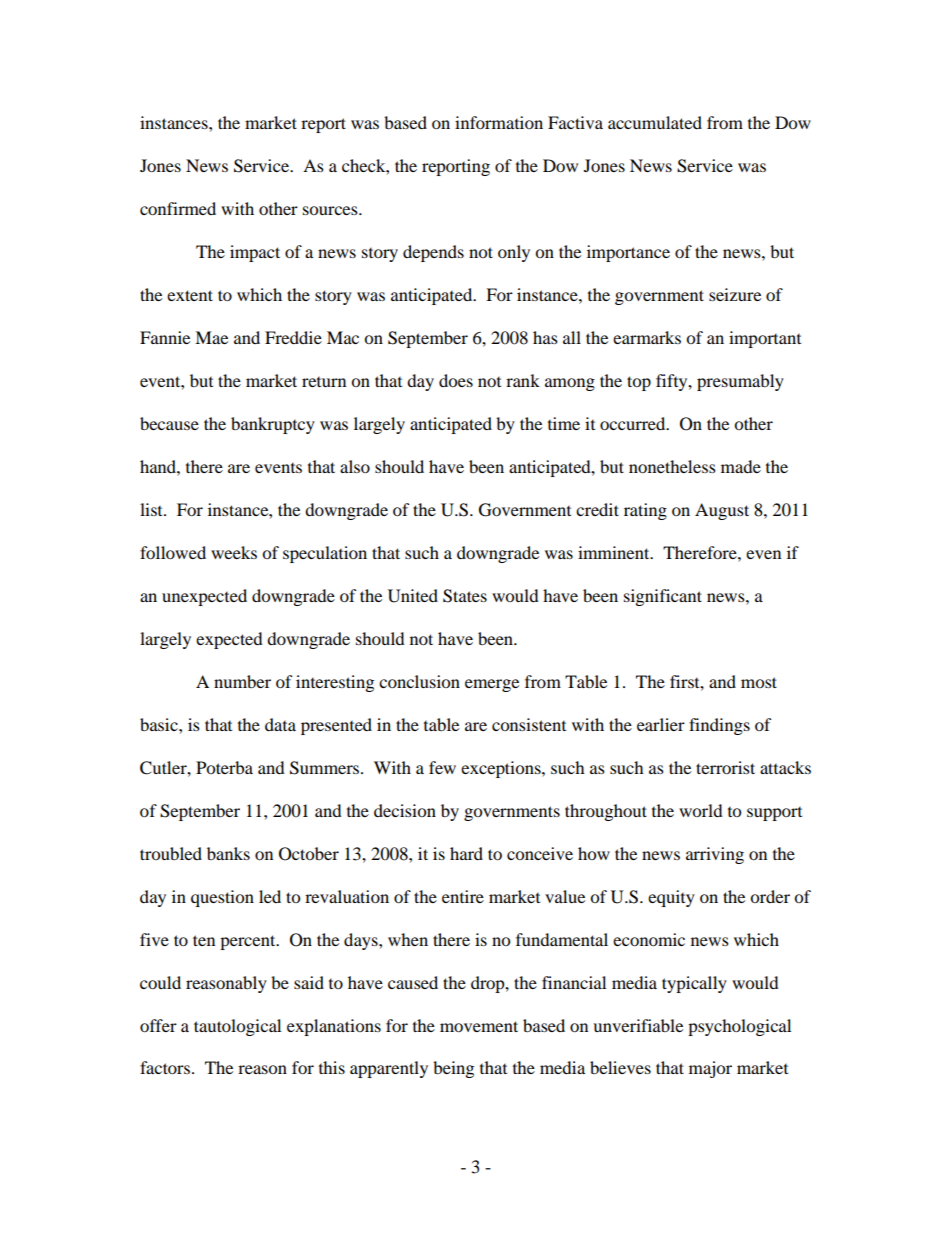  Describe the element at coordinates (466, 853) in the page. I see `hard` at that location.
